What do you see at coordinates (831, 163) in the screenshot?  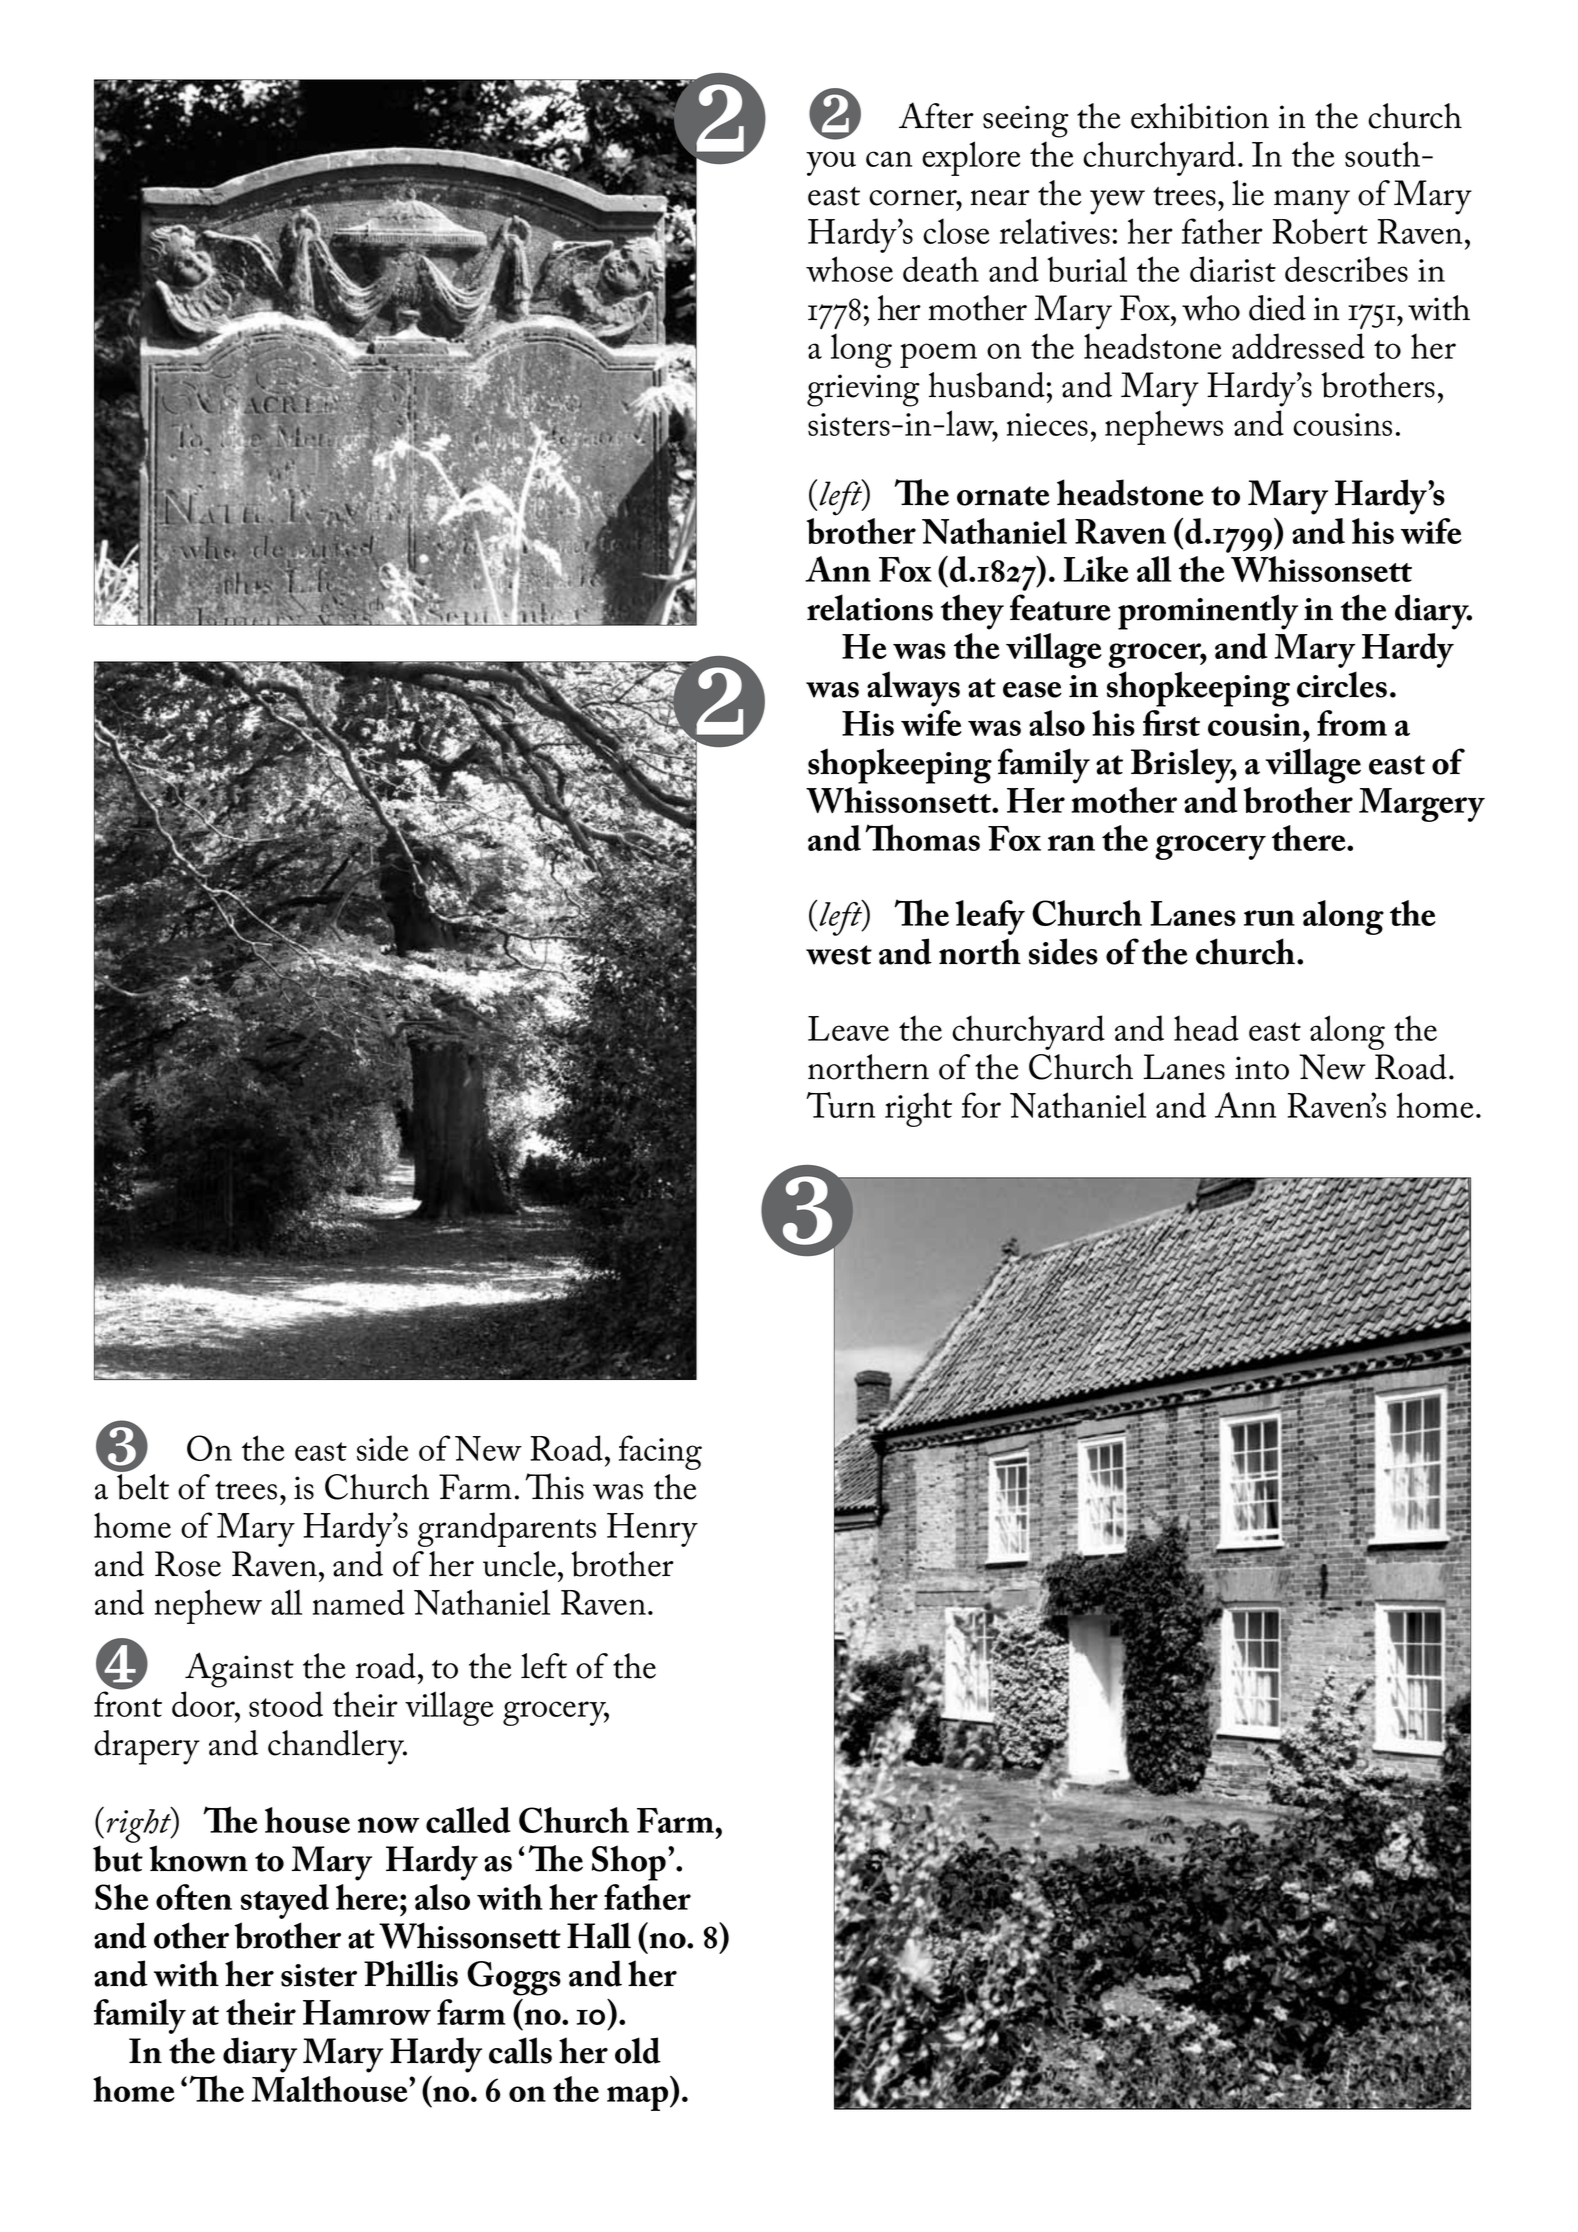 I see `you` at bounding box center [831, 163].
